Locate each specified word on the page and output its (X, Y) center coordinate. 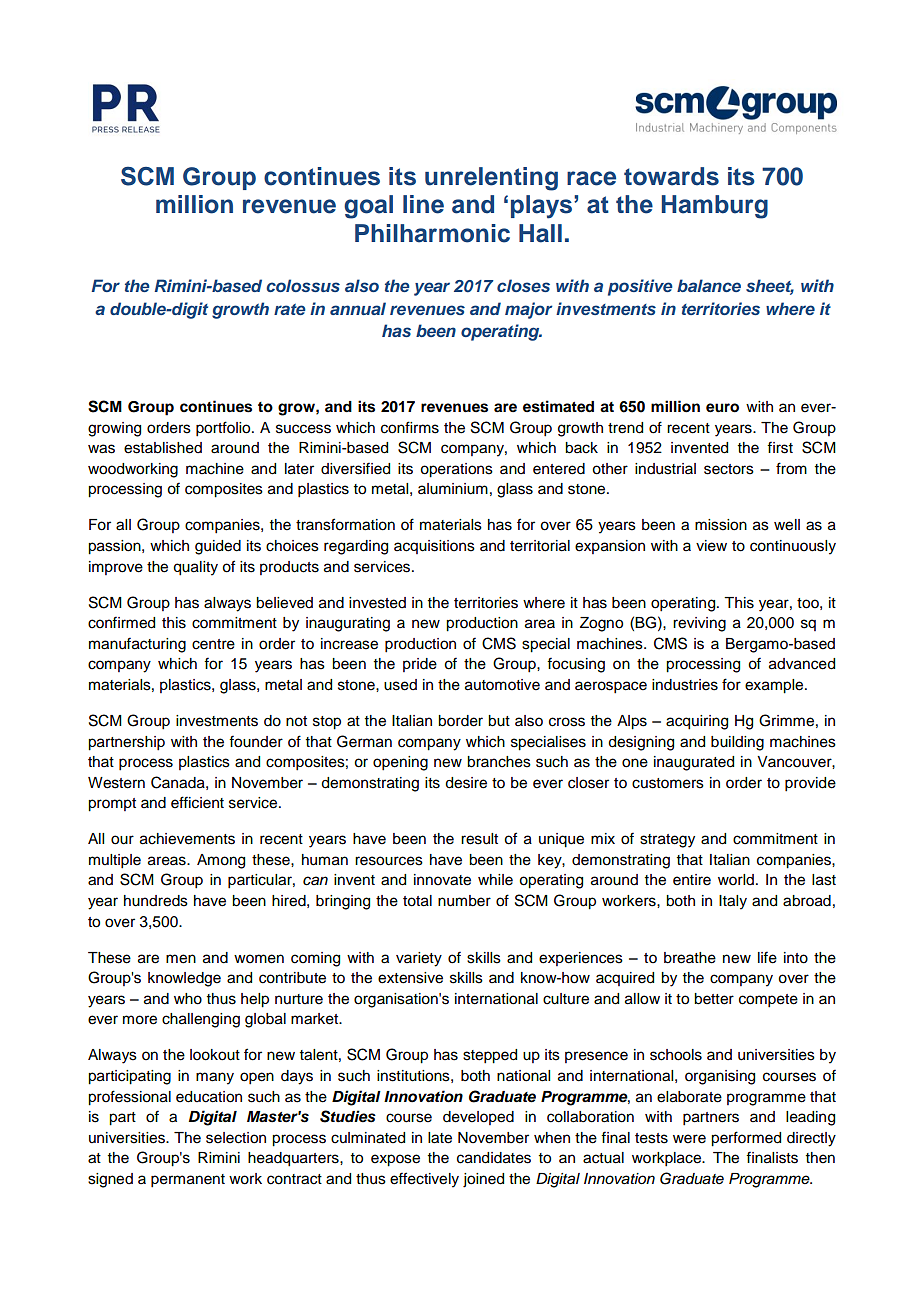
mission (721, 525)
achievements (187, 839)
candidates (494, 1158)
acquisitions (434, 547)
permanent (188, 1181)
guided (218, 547)
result (479, 839)
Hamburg (715, 207)
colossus (303, 285)
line (423, 204)
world (736, 880)
